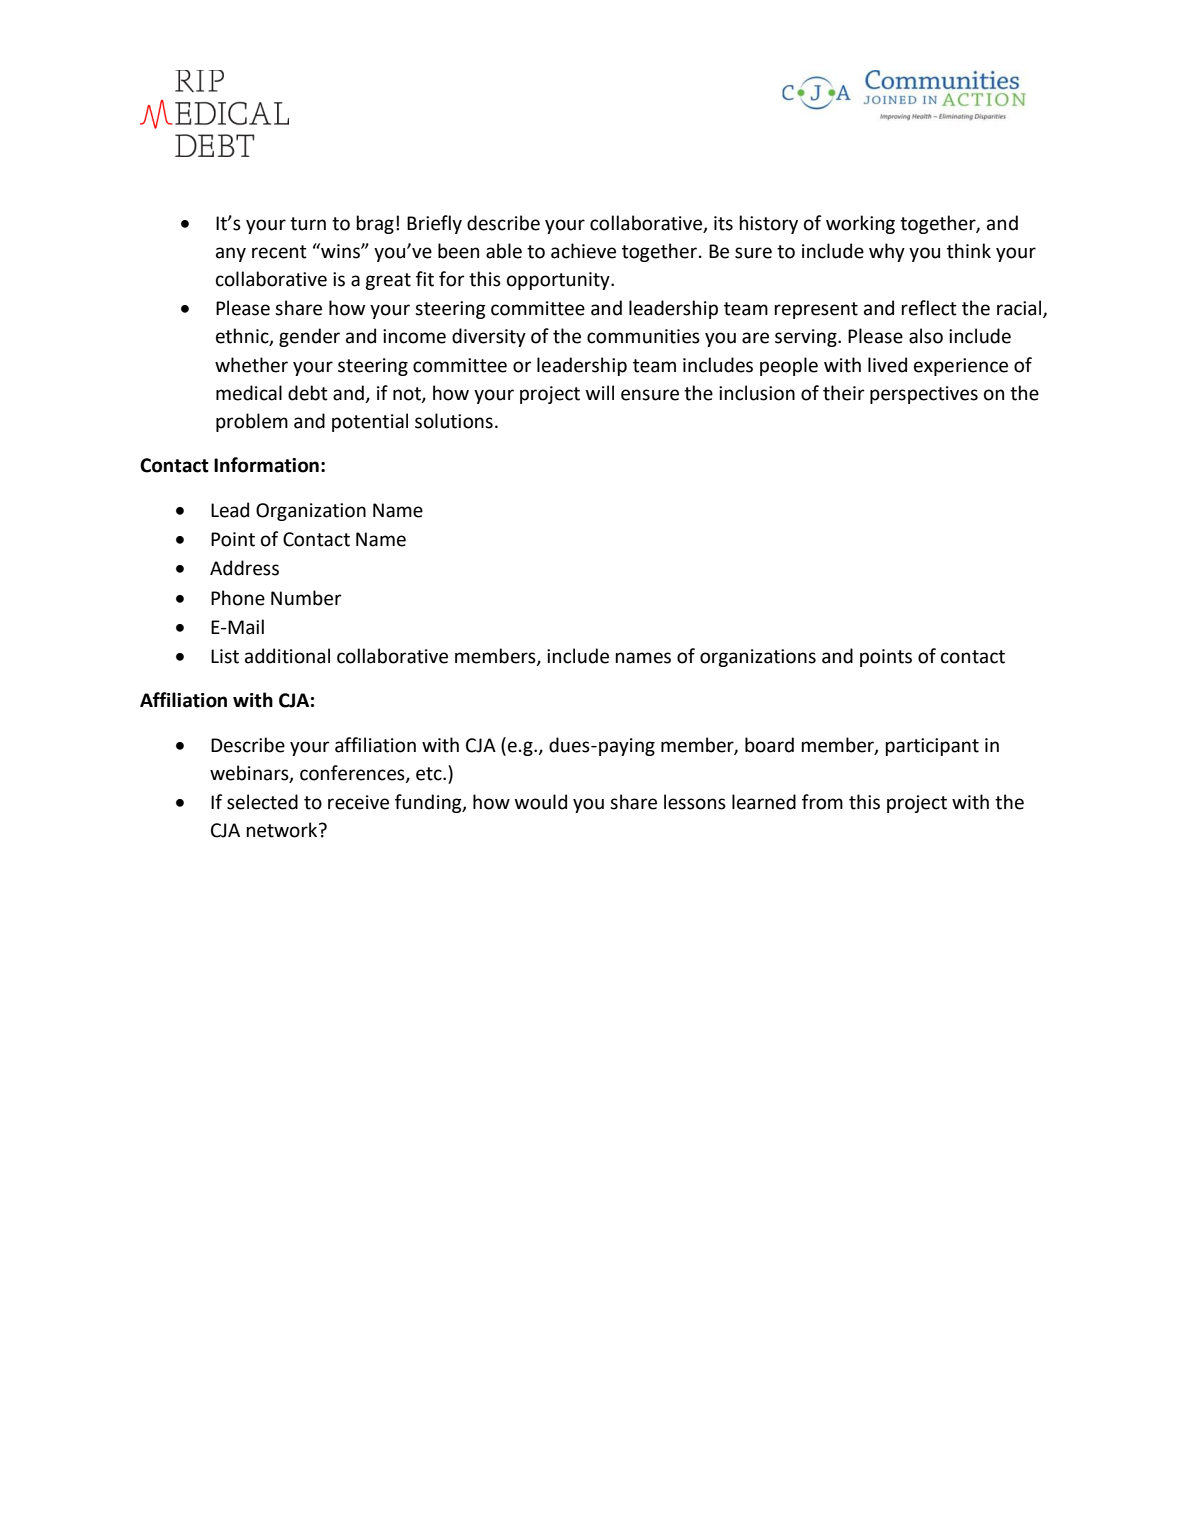 The image size is (1190, 1540). Describe the element at coordinates (695, 802) in the document. I see `lessons` at that location.
